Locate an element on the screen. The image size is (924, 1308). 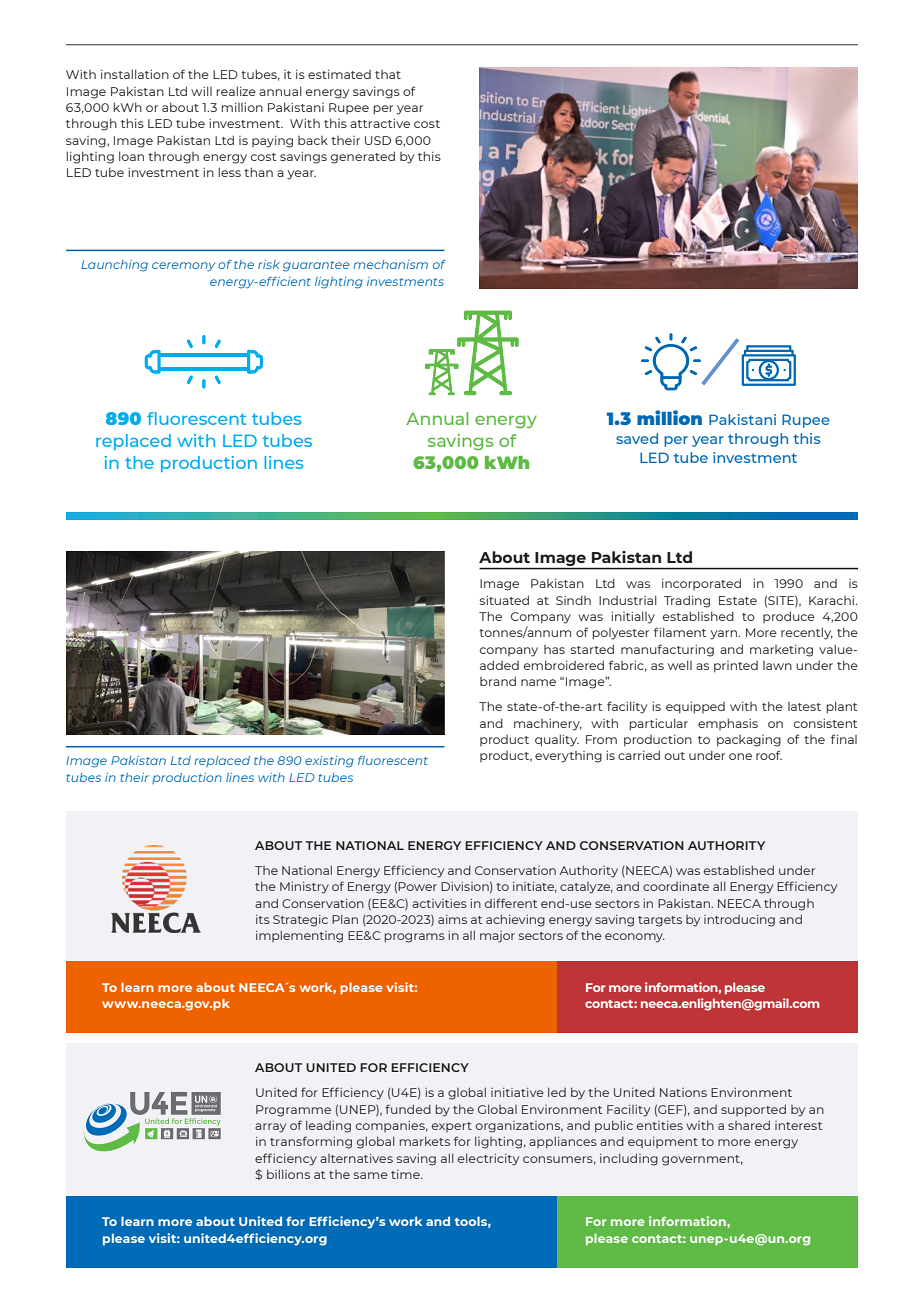
one is located at coordinates (740, 756).
